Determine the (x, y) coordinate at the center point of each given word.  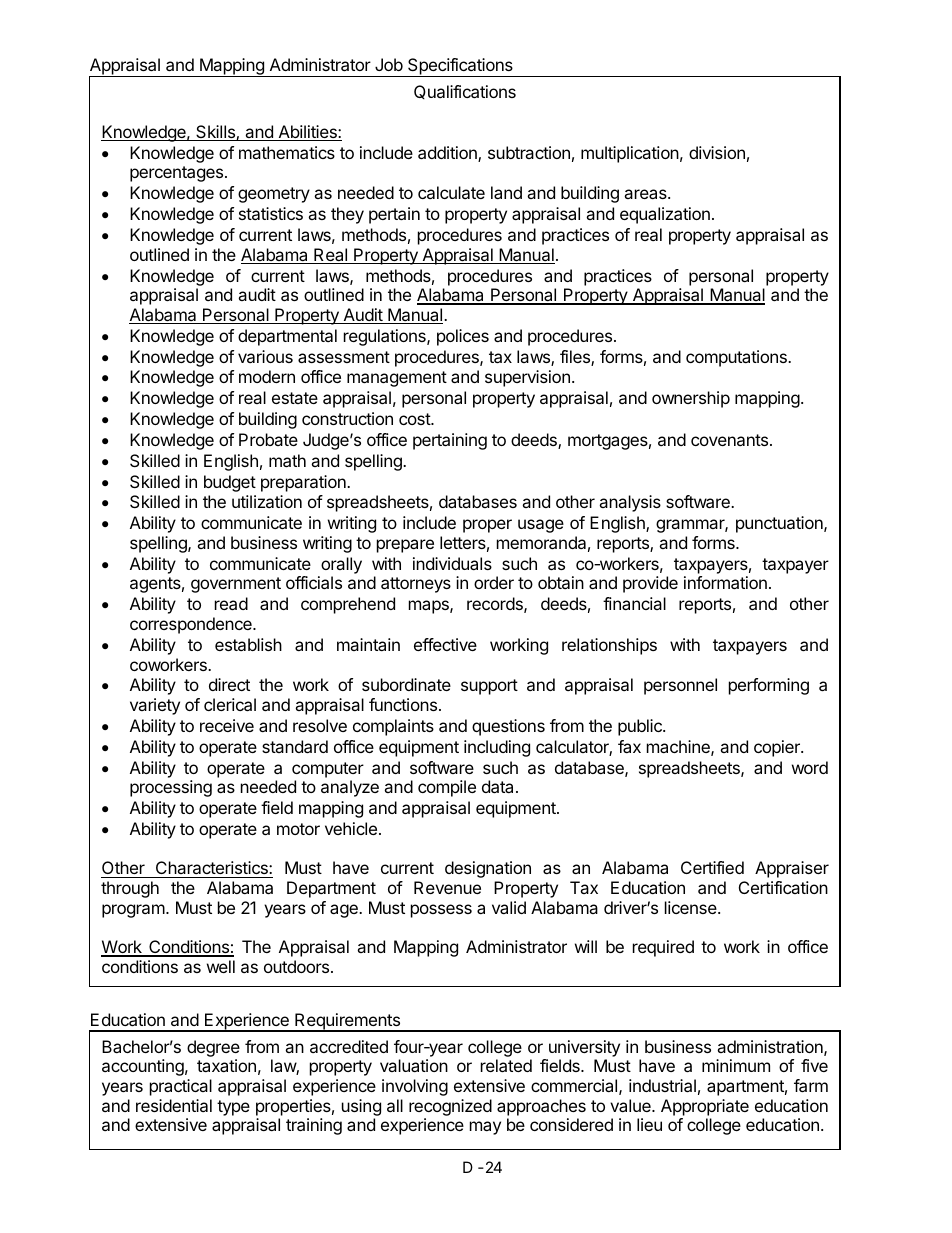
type (233, 1108)
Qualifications (465, 92)
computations (737, 358)
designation (488, 869)
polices (463, 337)
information (725, 582)
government (236, 585)
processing (171, 788)
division (717, 152)
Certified (712, 867)
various (265, 356)
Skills (215, 133)
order (494, 582)
